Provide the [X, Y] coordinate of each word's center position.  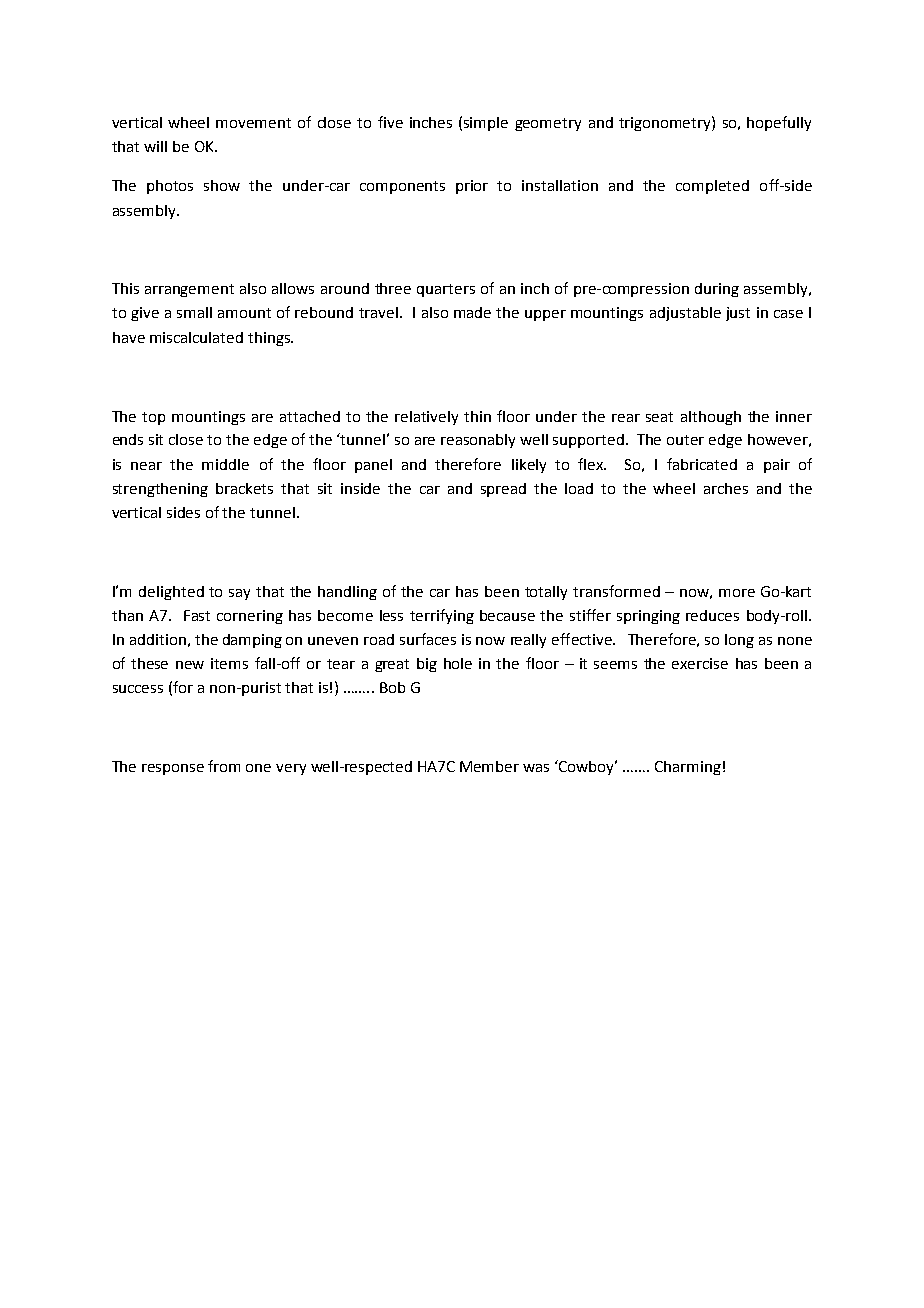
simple [486, 124]
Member [489, 766]
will [155, 146]
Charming [688, 768]
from [224, 766]
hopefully [779, 123]
